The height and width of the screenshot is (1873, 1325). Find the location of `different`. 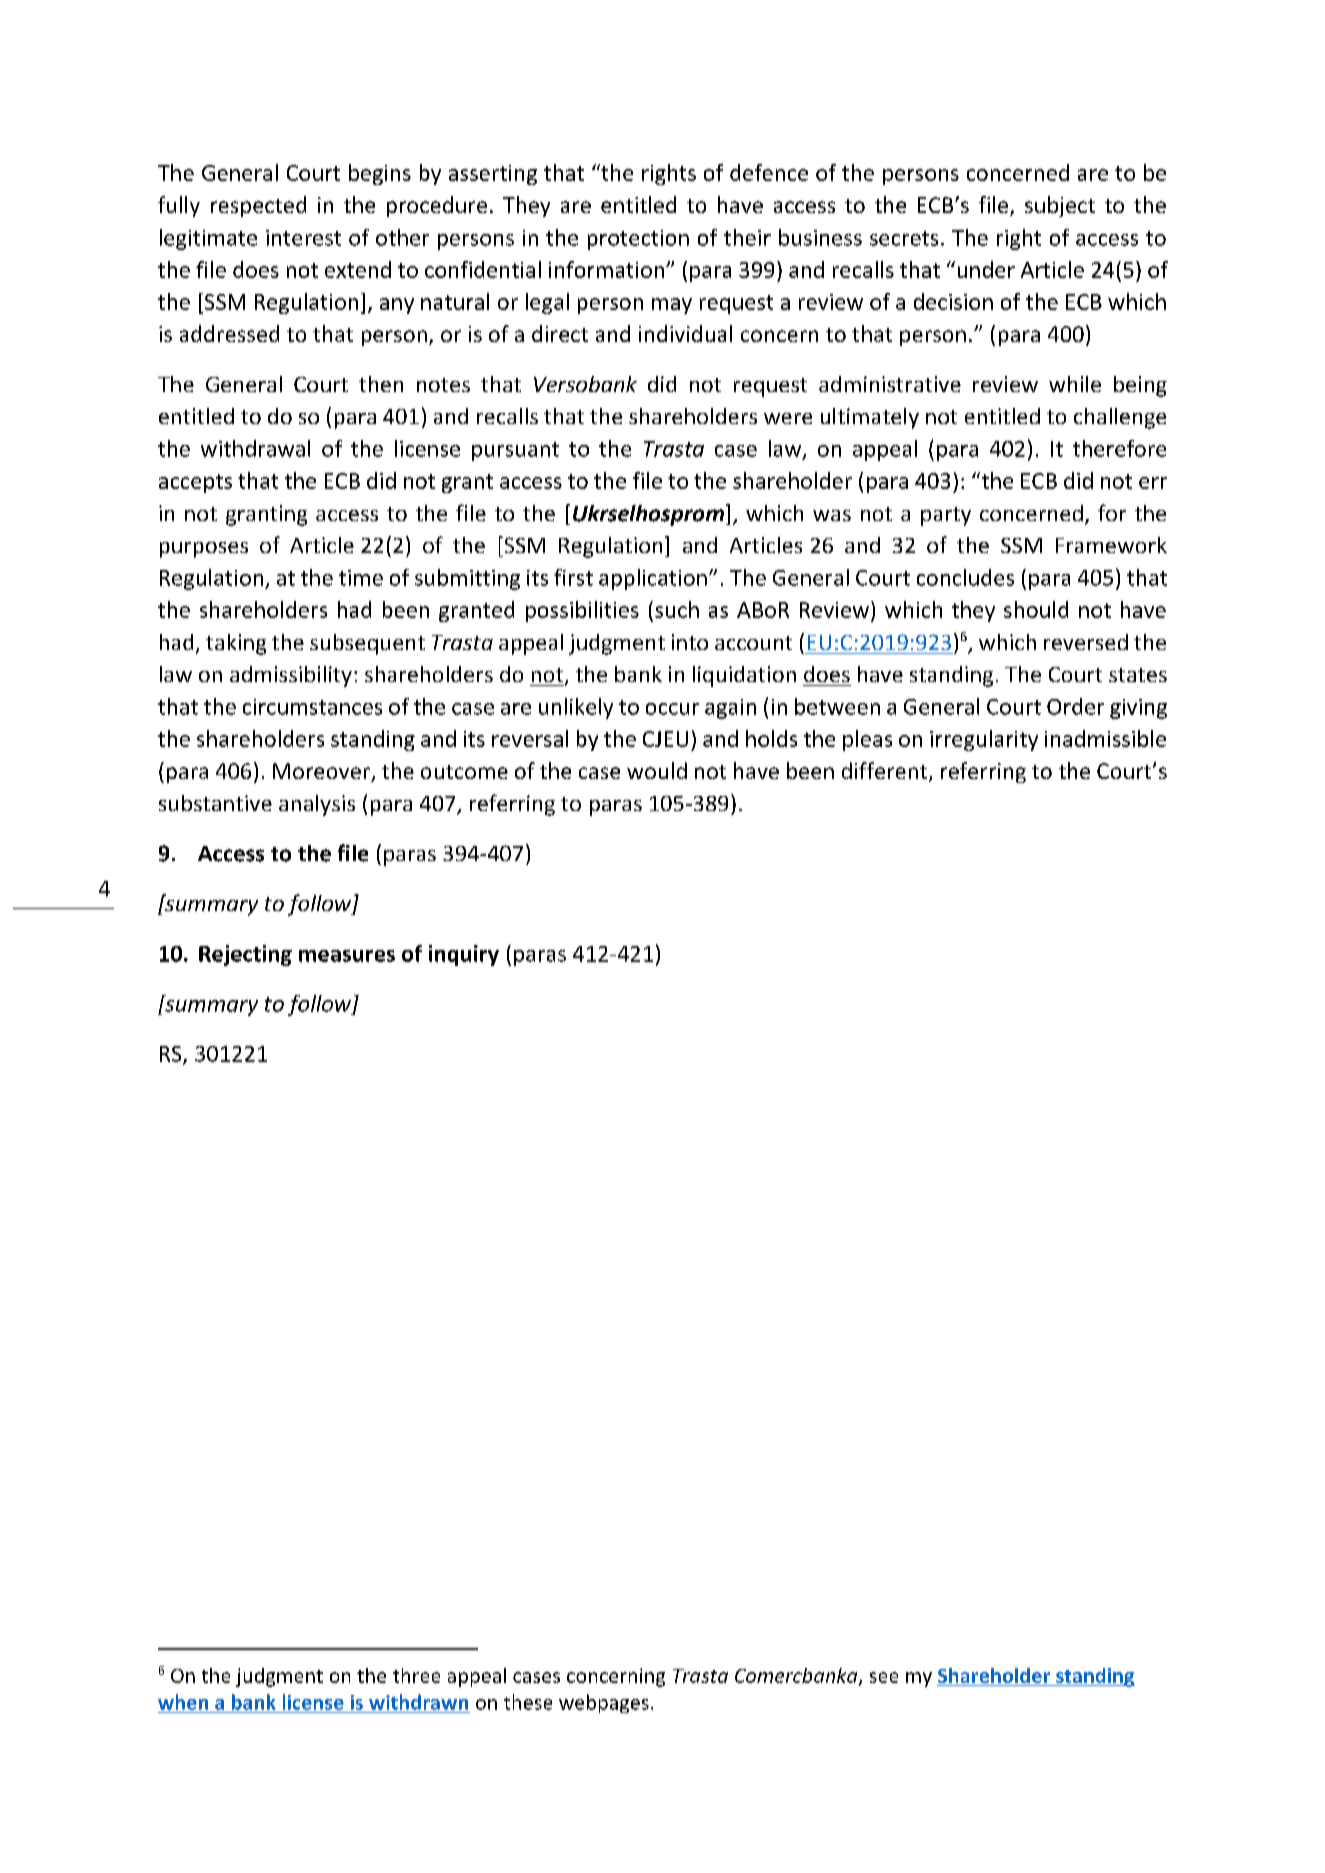

different is located at coordinates (886, 772).
